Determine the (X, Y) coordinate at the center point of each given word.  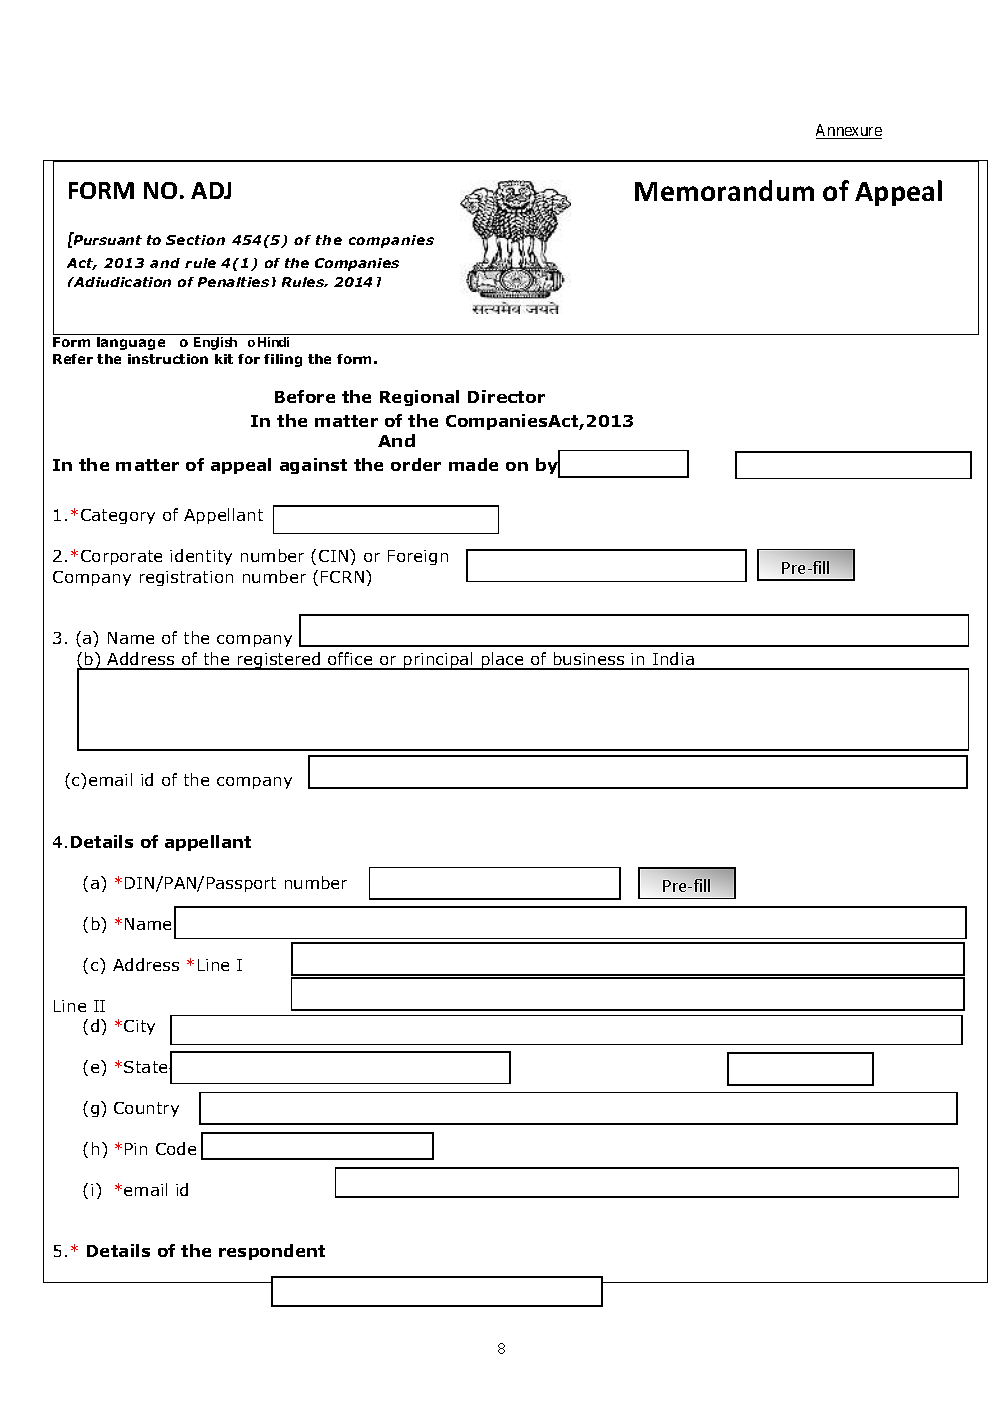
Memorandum (724, 190)
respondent (272, 1252)
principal (438, 661)
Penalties (233, 282)
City (139, 1027)
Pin (136, 1149)
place (502, 661)
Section (195, 240)
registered (279, 661)
